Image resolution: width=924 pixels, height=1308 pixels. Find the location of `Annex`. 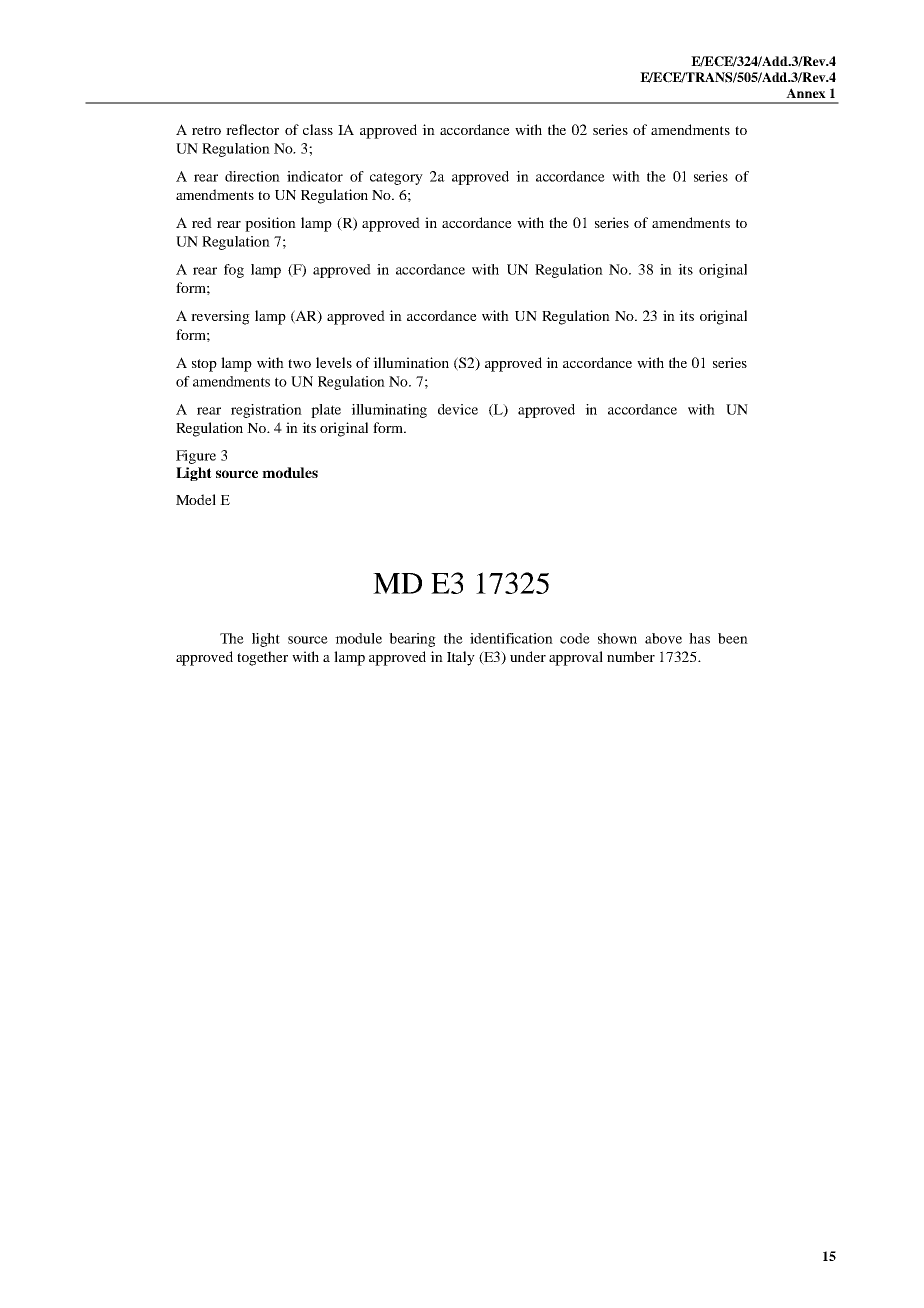

Annex is located at coordinates (806, 93).
